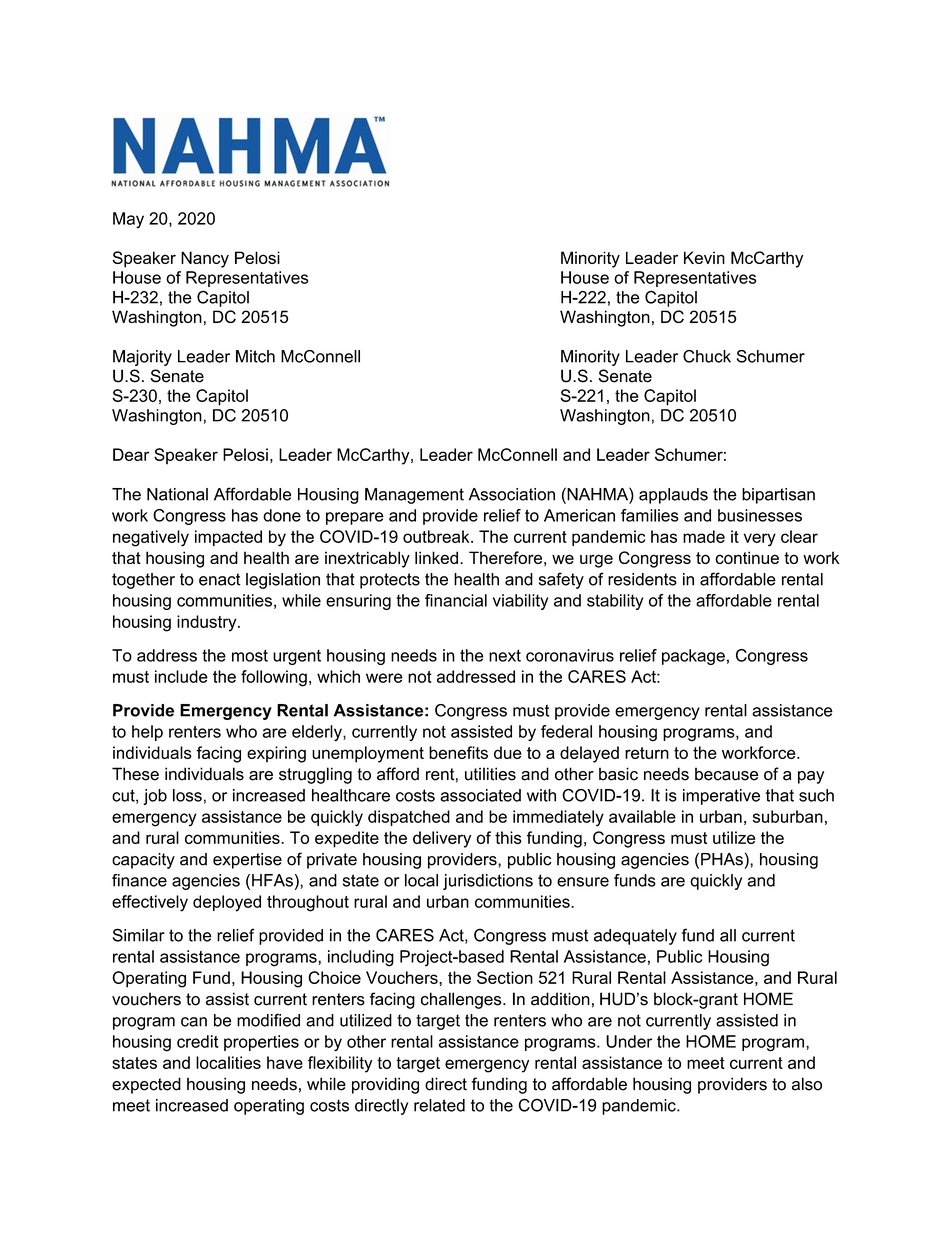  What do you see at coordinates (807, 1084) in the screenshot?
I see `also` at bounding box center [807, 1084].
